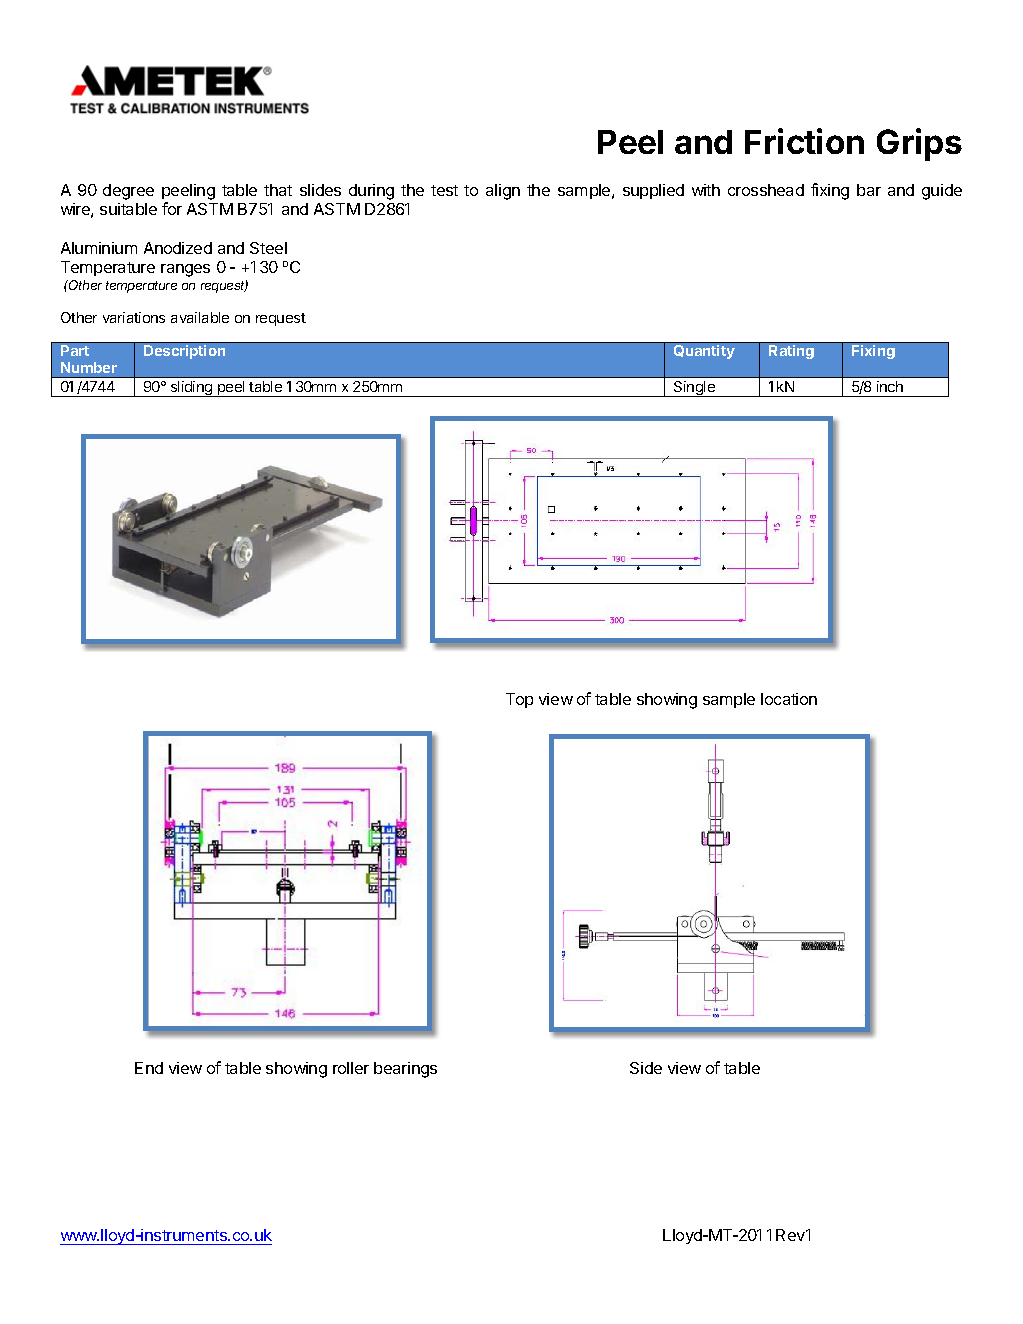  I want to click on Top, so click(519, 700).
